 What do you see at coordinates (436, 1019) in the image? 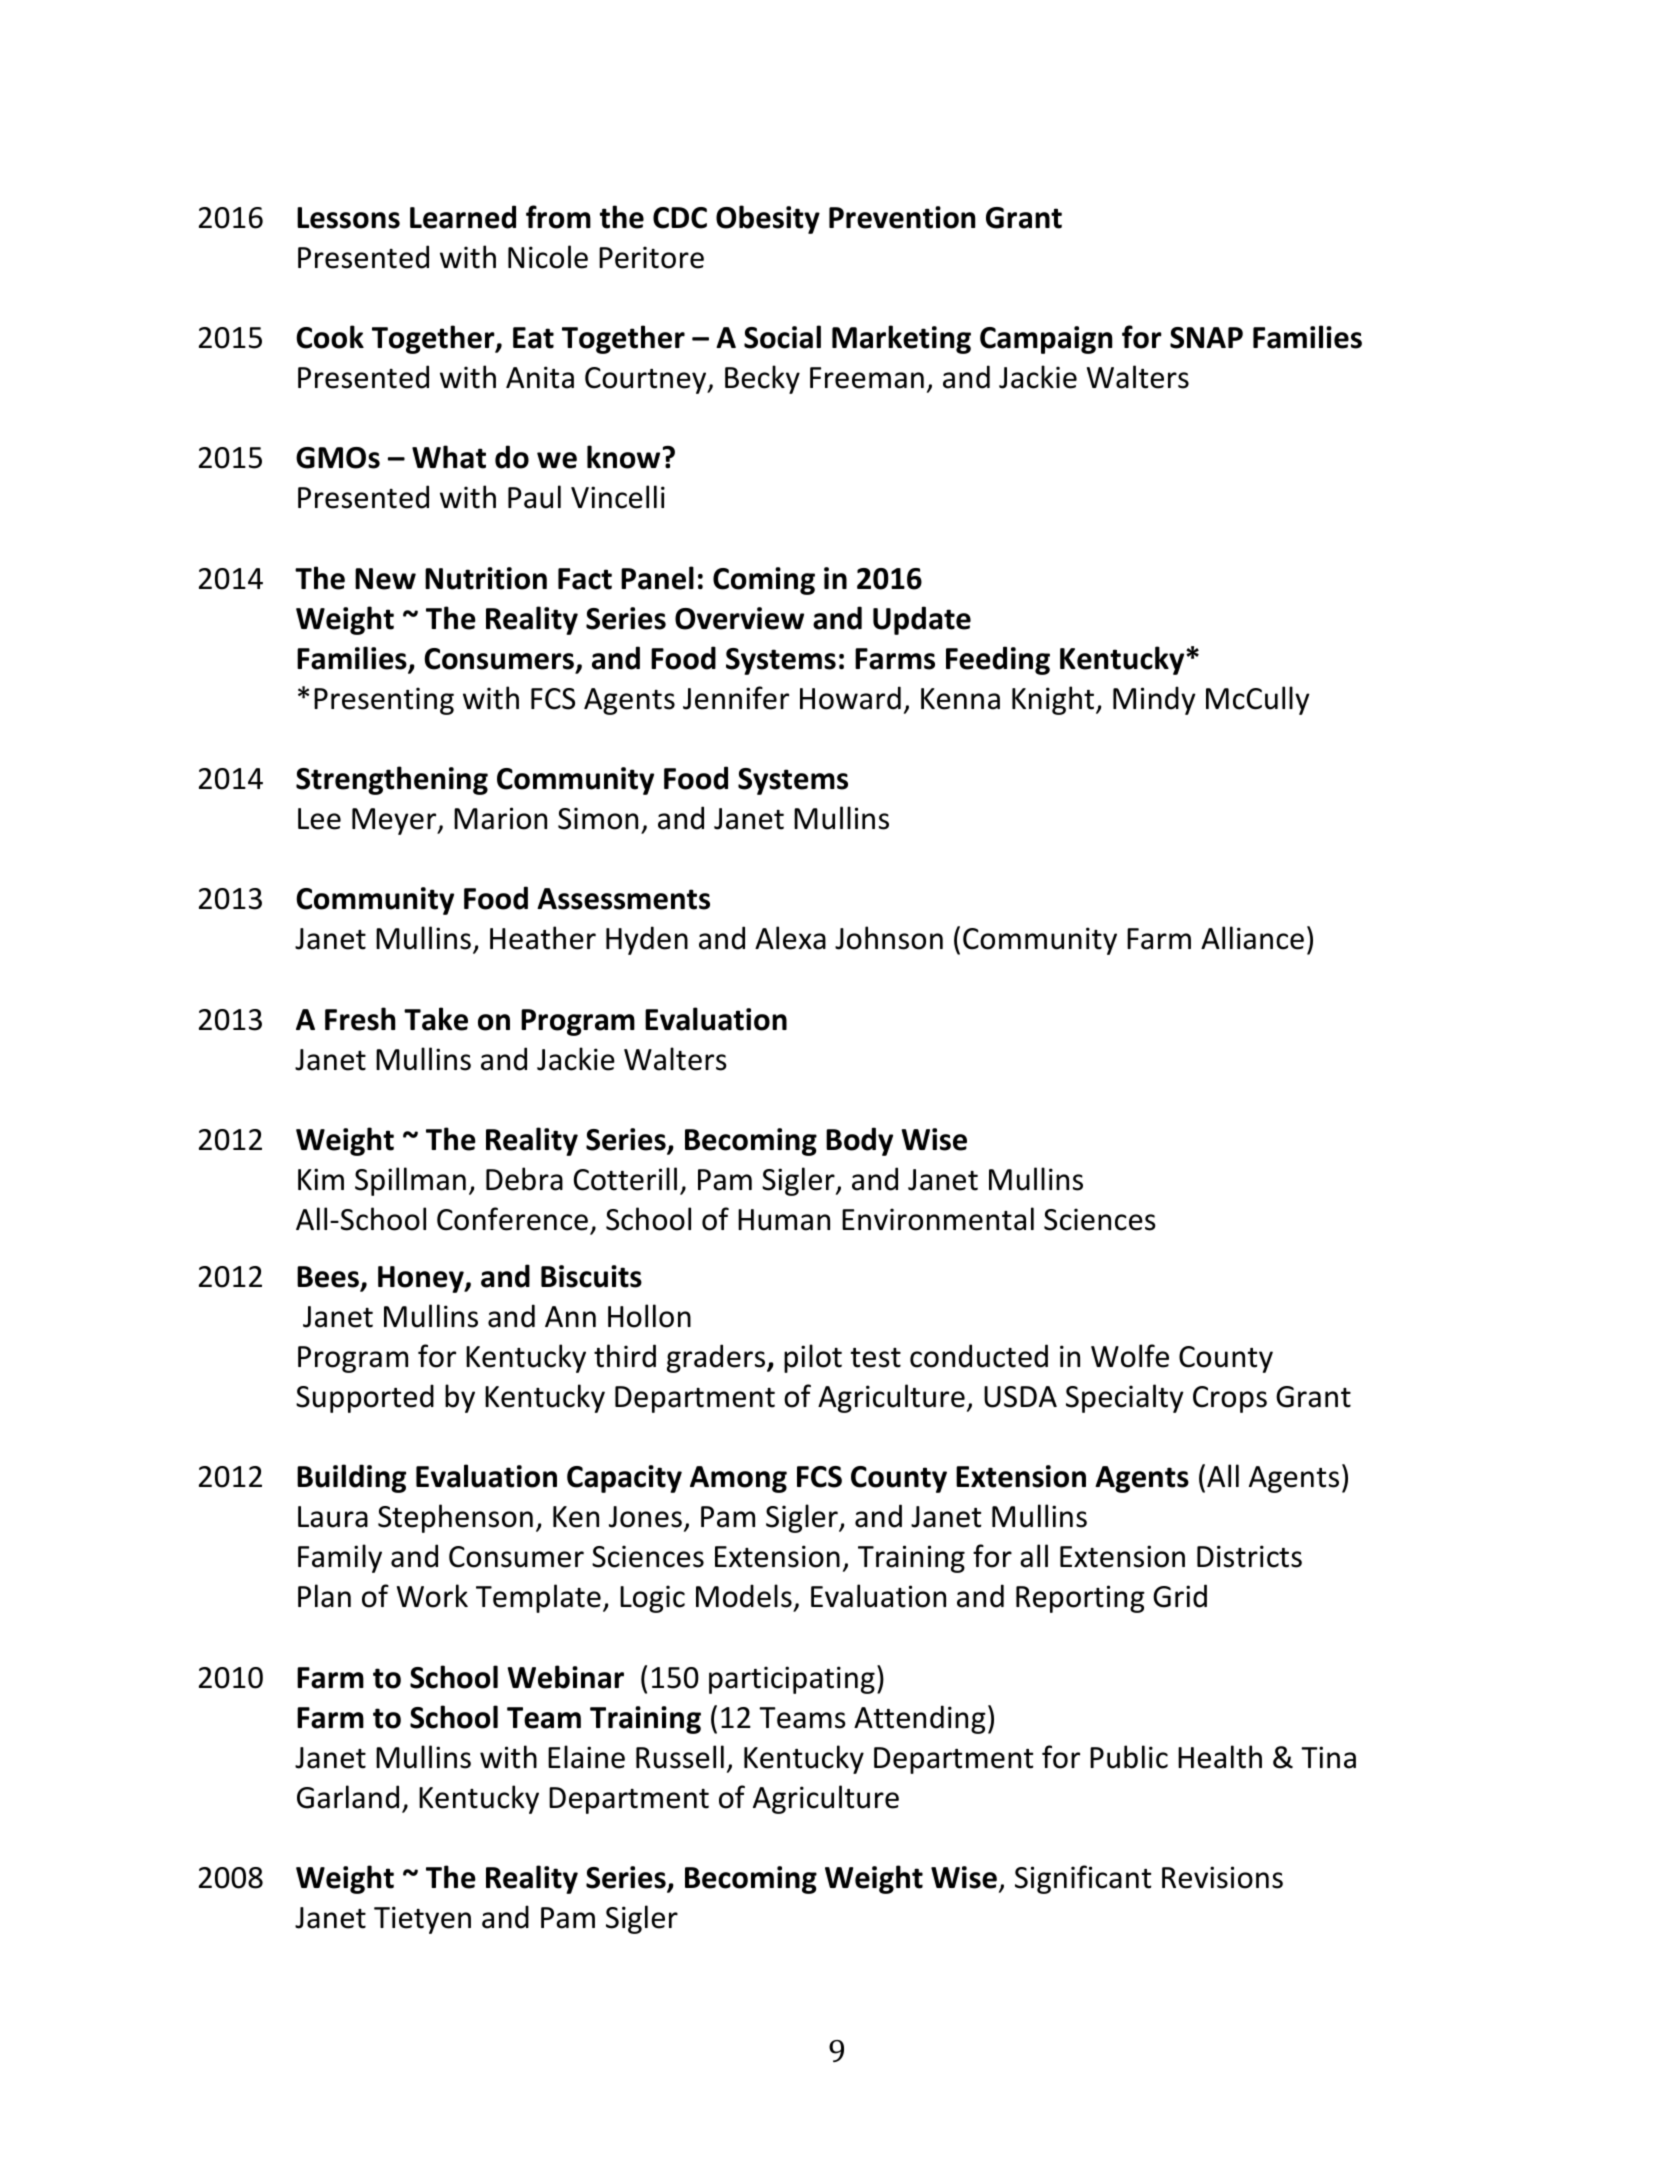
I see `Take` at bounding box center [436, 1019].
